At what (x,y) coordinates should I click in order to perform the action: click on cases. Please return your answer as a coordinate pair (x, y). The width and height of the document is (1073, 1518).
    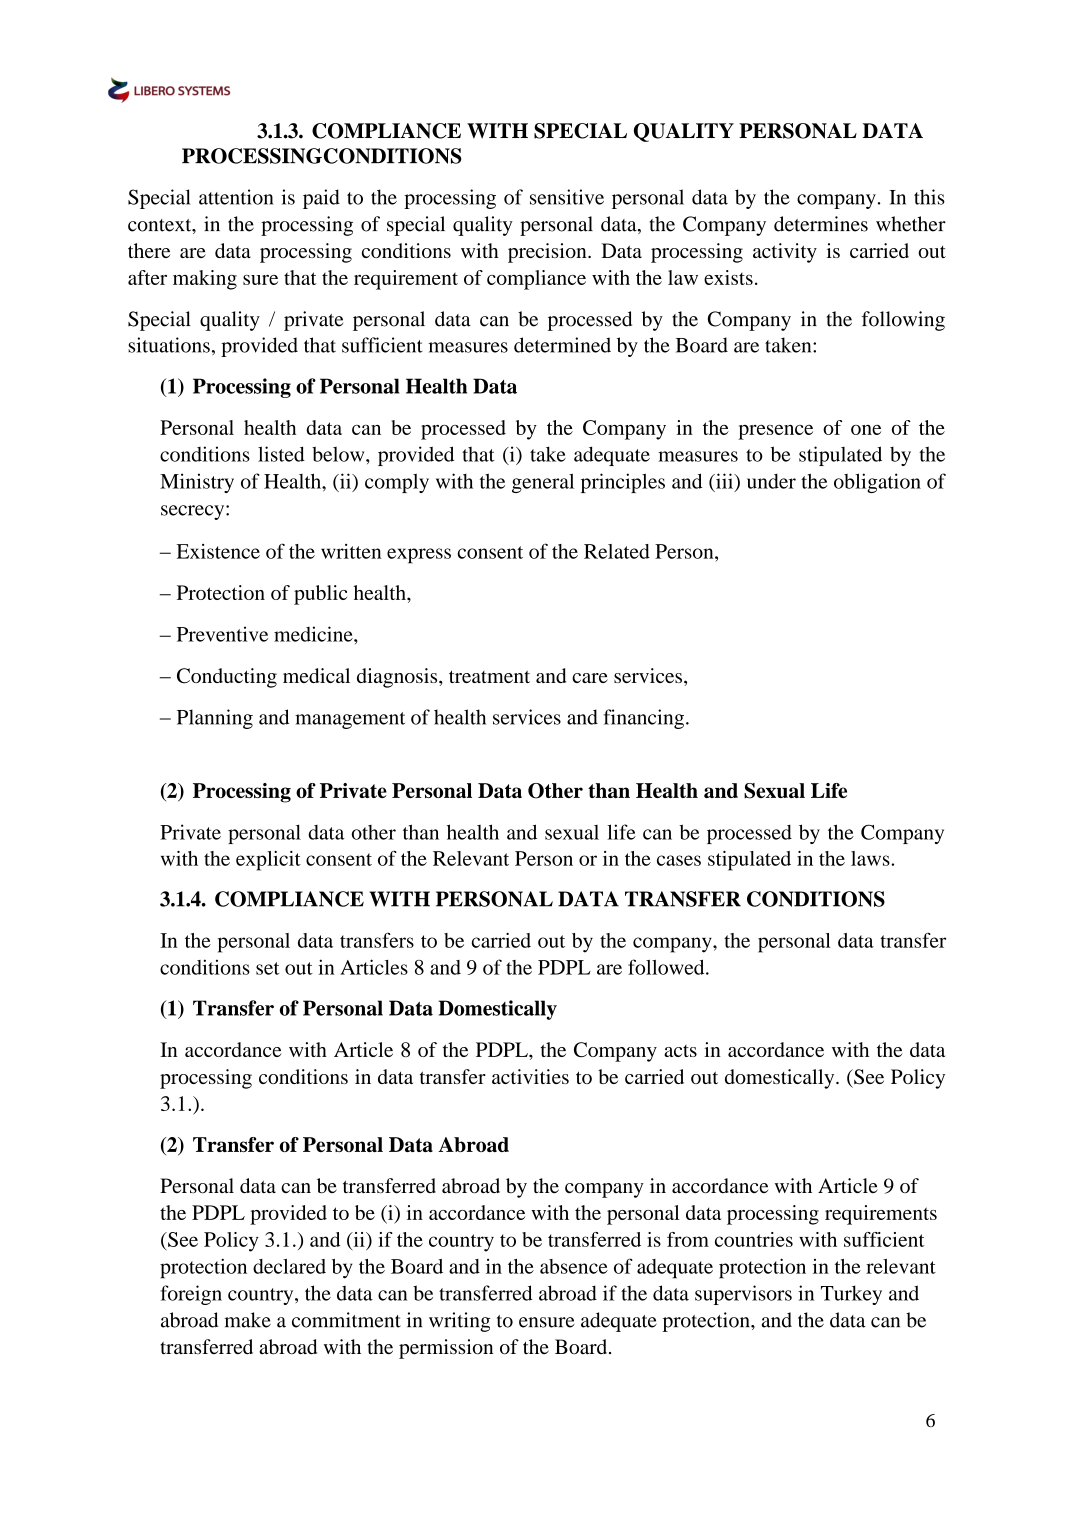
    Looking at the image, I should click on (679, 860).
